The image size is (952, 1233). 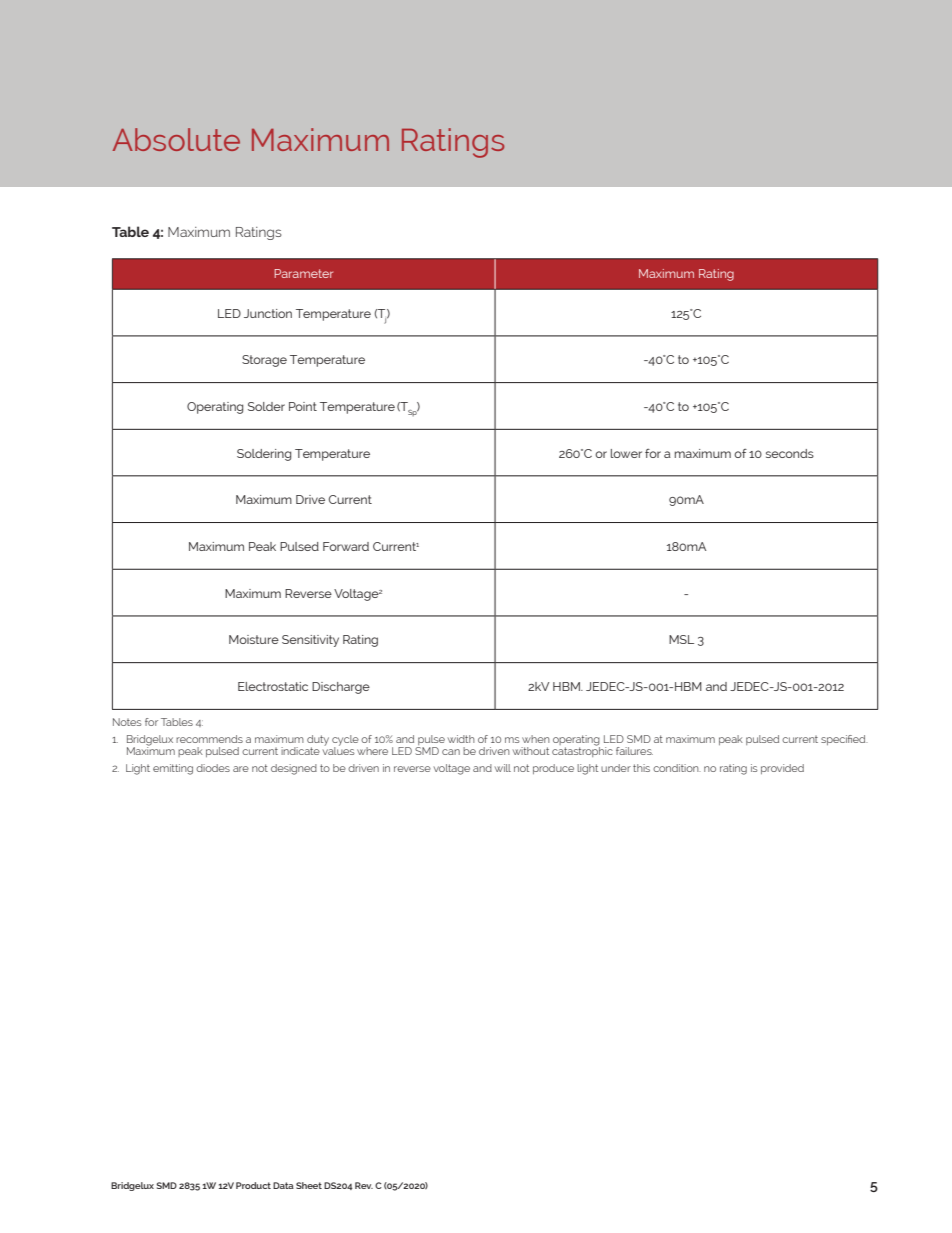 What do you see at coordinates (681, 639) in the page?
I see `MSL` at bounding box center [681, 639].
